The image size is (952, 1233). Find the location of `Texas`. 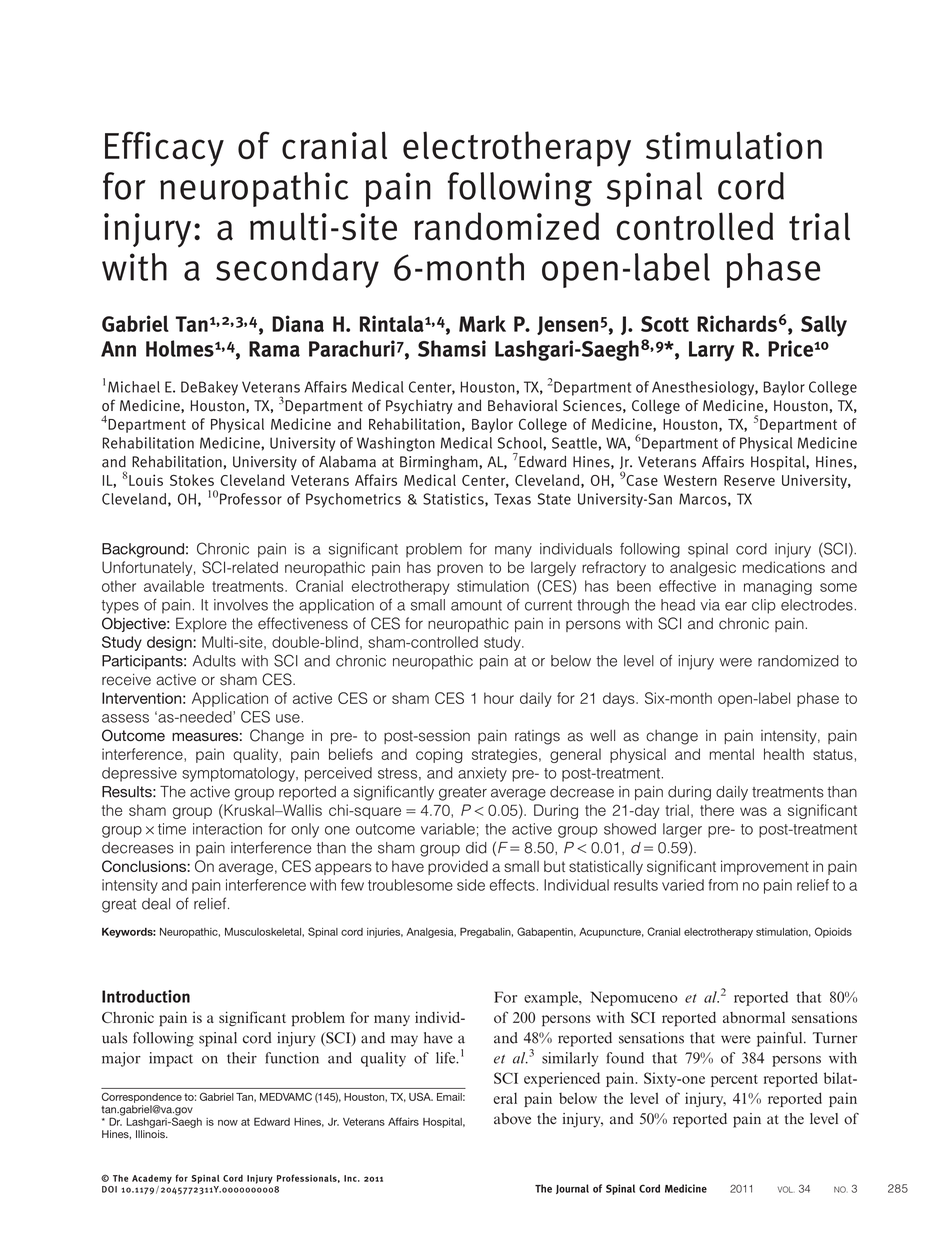

Texas is located at coordinates (512, 499).
